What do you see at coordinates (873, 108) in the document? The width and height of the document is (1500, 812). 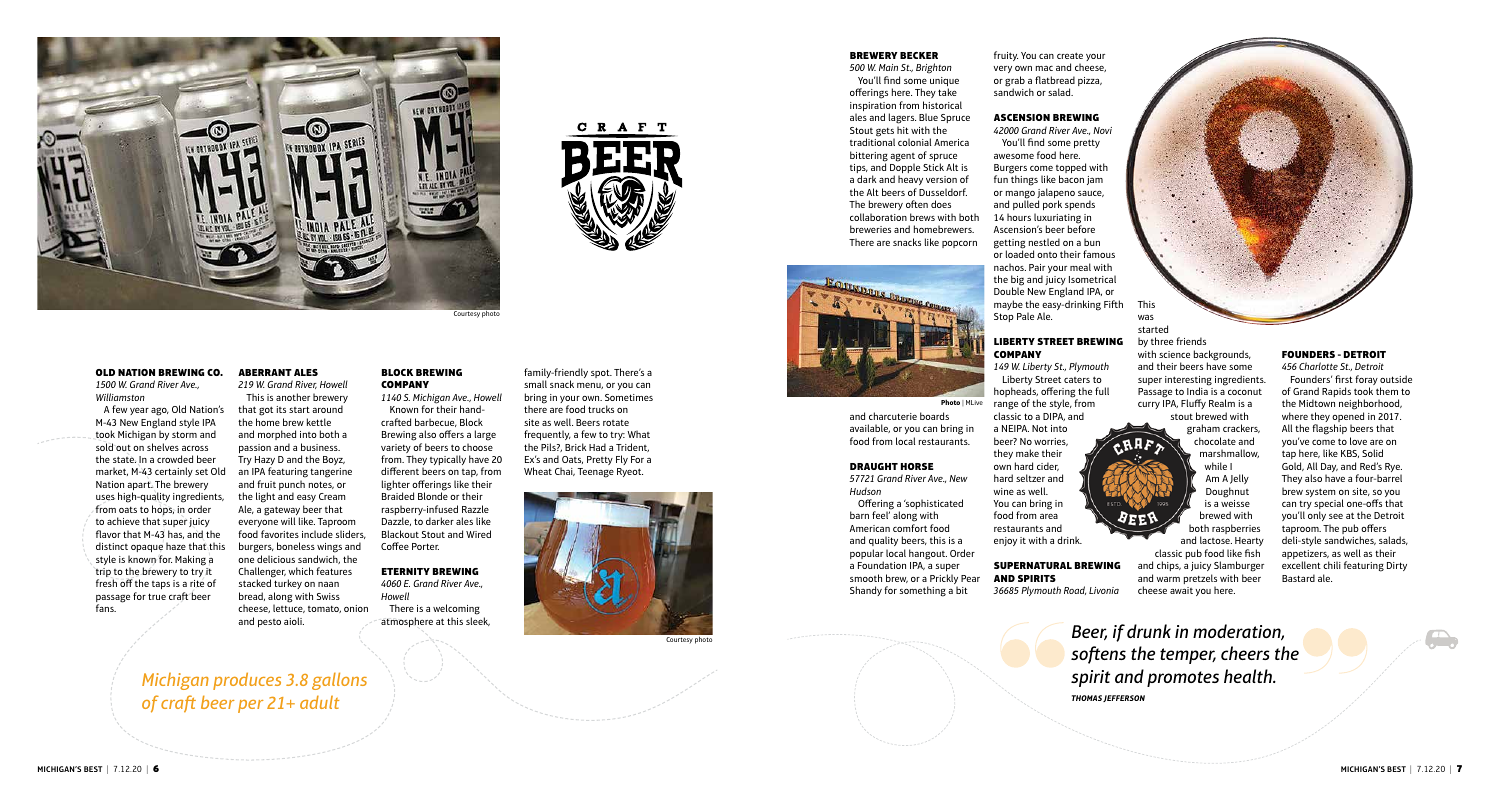 I see `inspiration` at bounding box center [873, 108].
